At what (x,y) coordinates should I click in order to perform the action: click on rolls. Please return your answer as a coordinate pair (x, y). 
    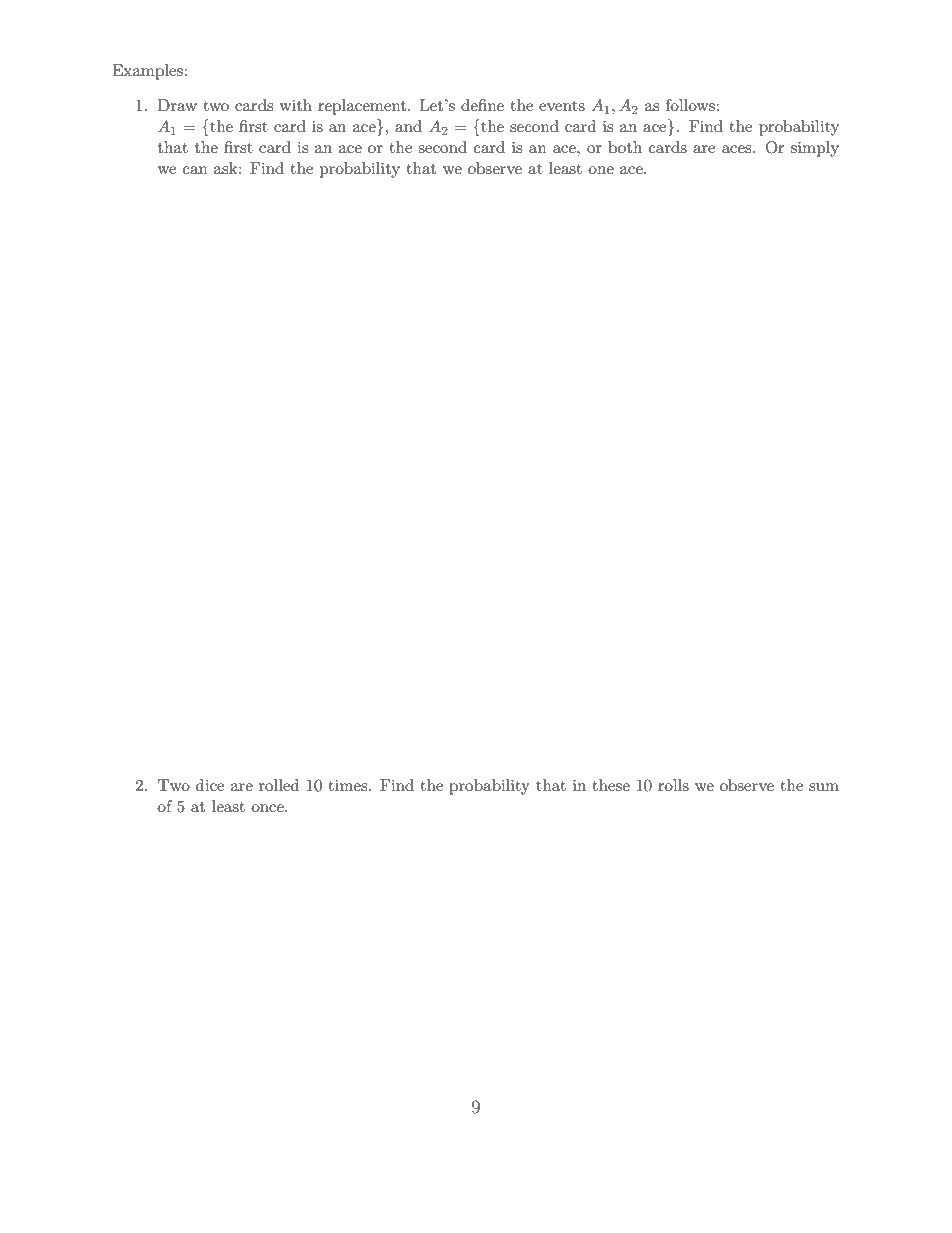
    Looking at the image, I should click on (673, 785).
